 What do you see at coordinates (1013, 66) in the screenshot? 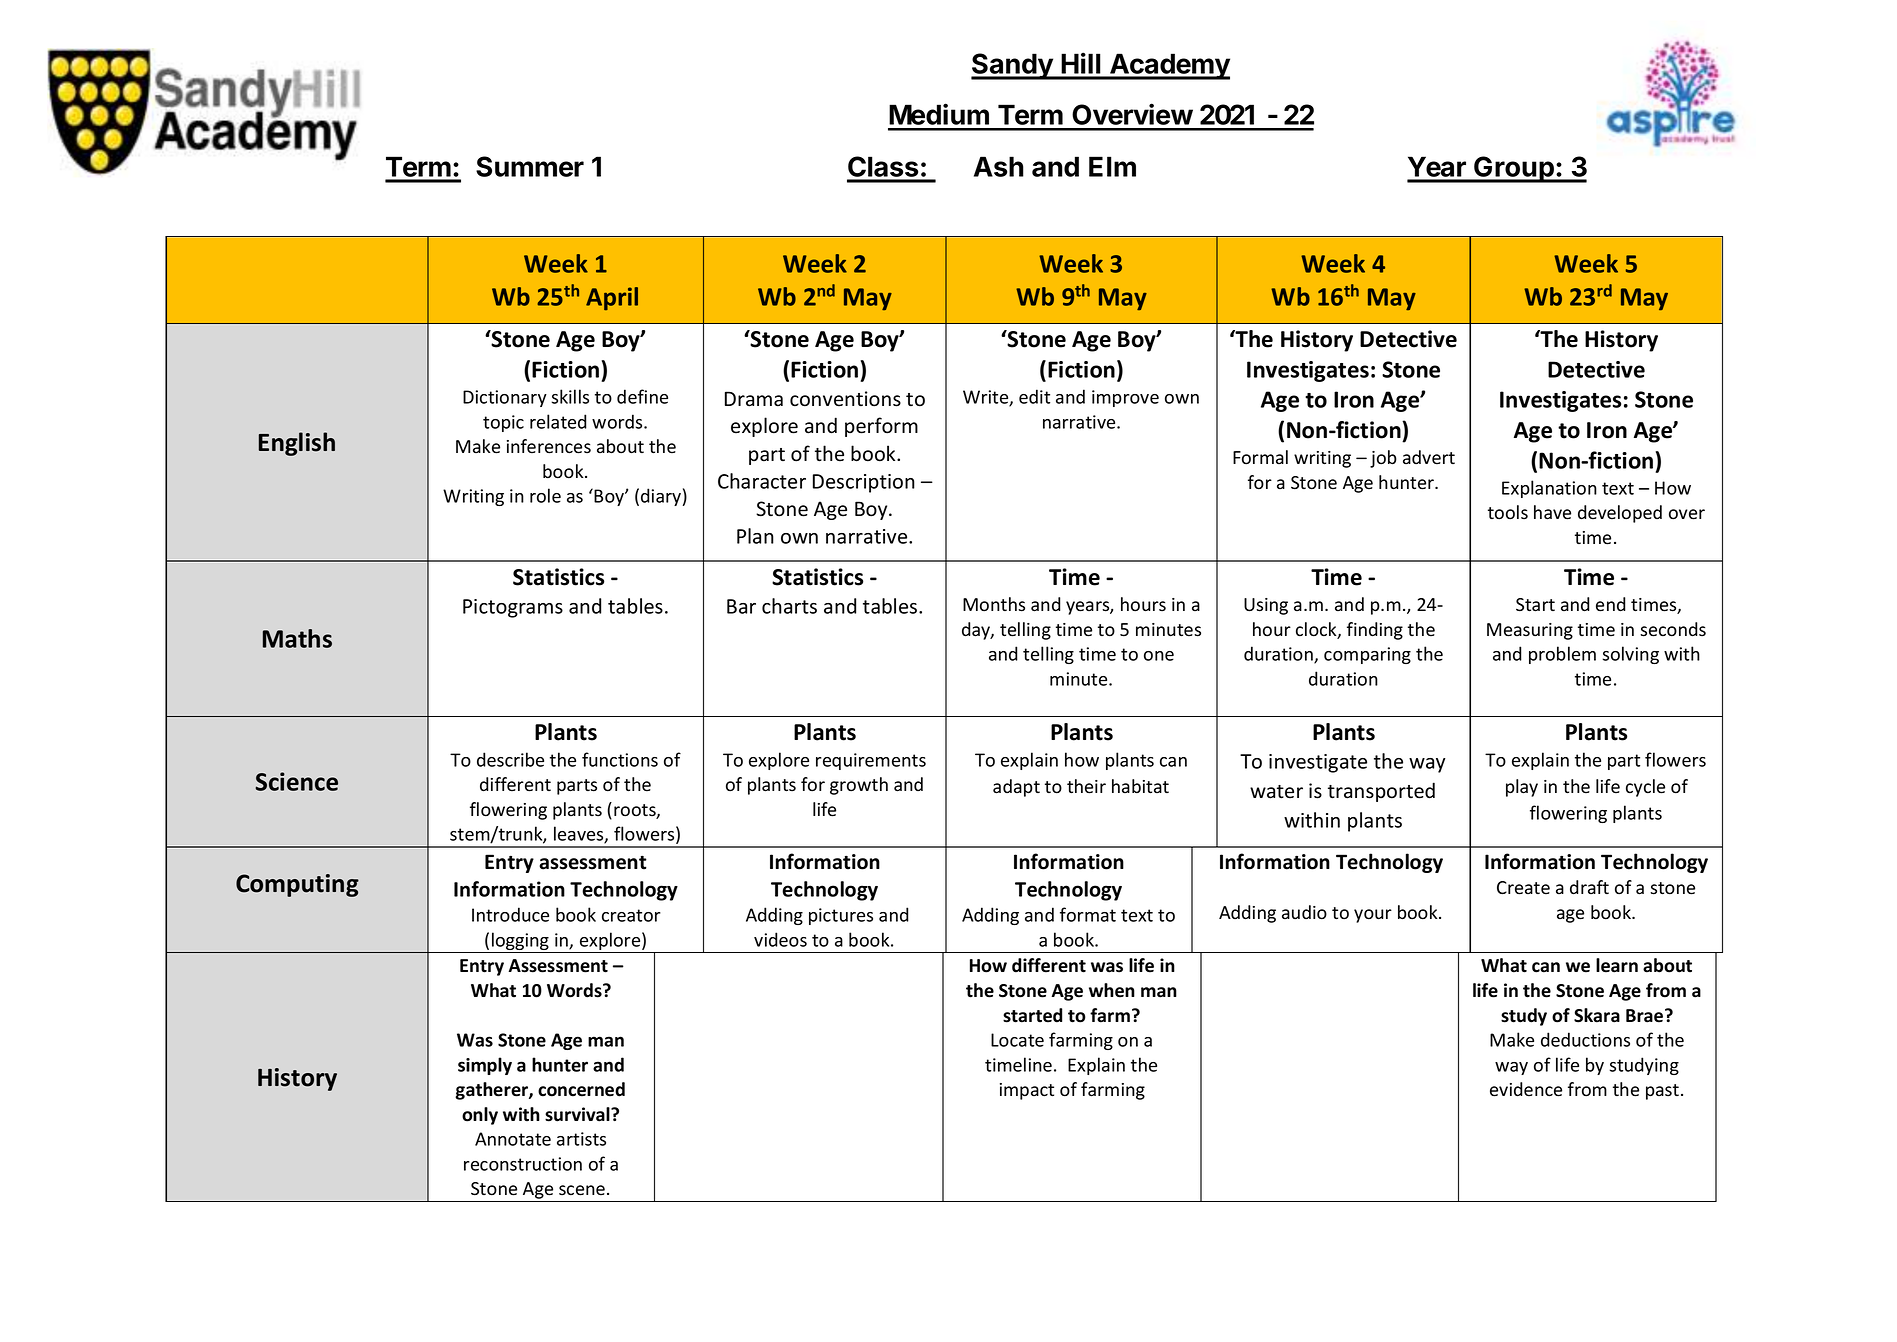
I see `Sandy` at bounding box center [1013, 66].
